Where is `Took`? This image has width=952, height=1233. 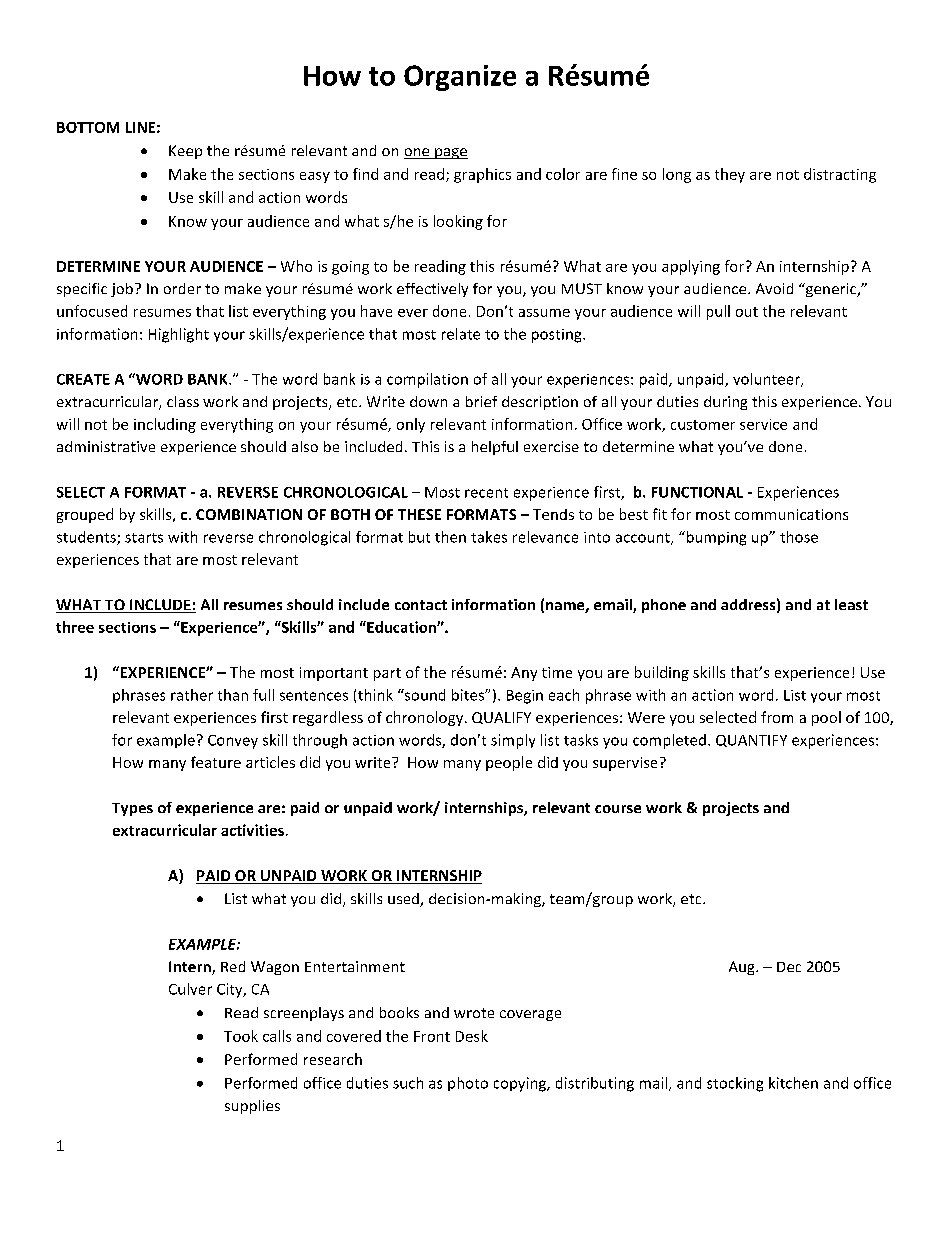
Took is located at coordinates (241, 1036).
